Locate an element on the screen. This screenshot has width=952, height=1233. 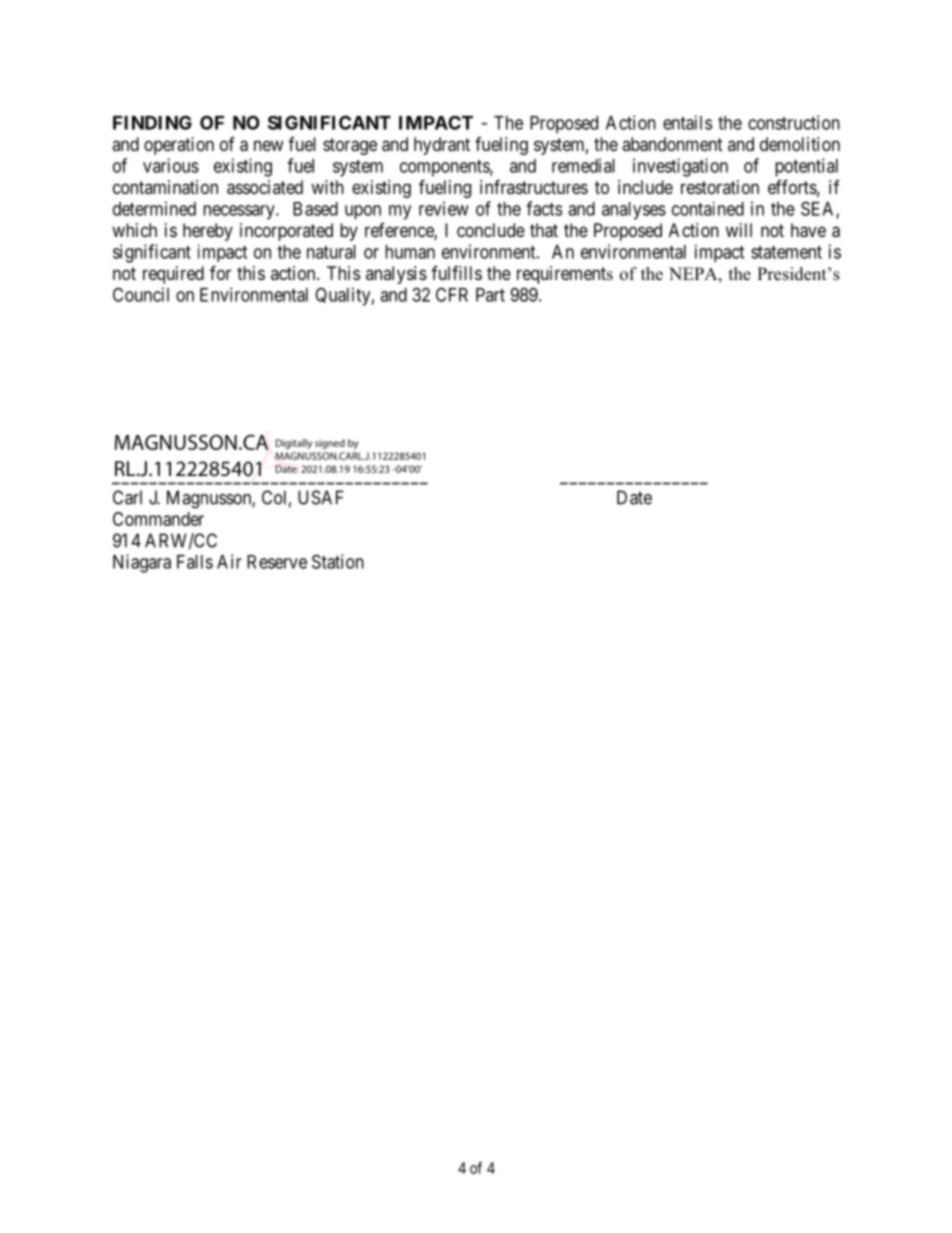
Falls is located at coordinates (195, 562).
